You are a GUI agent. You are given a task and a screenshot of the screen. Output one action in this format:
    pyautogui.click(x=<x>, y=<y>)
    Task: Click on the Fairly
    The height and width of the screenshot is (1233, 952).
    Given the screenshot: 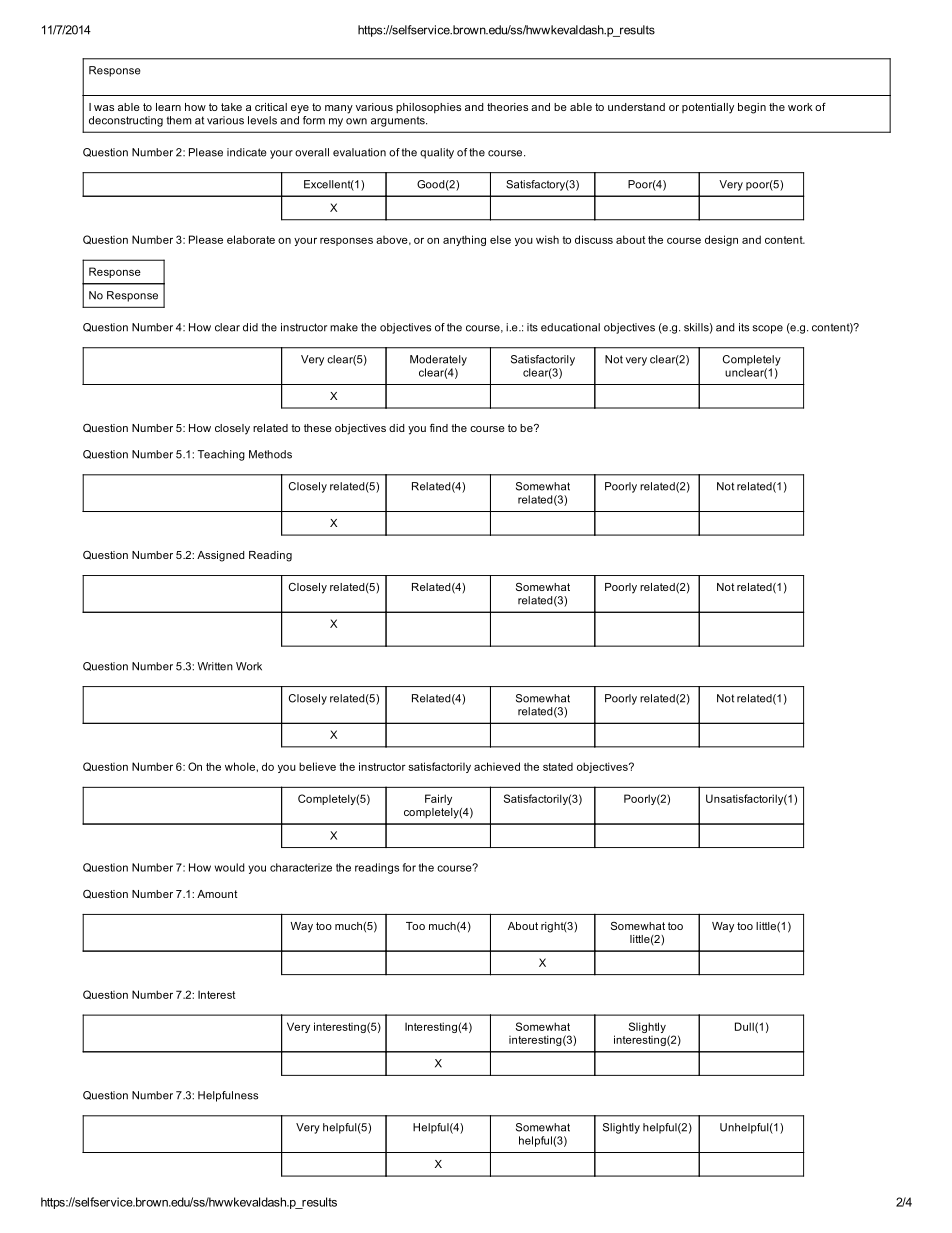 What is the action you would take?
    pyautogui.click(x=438, y=799)
